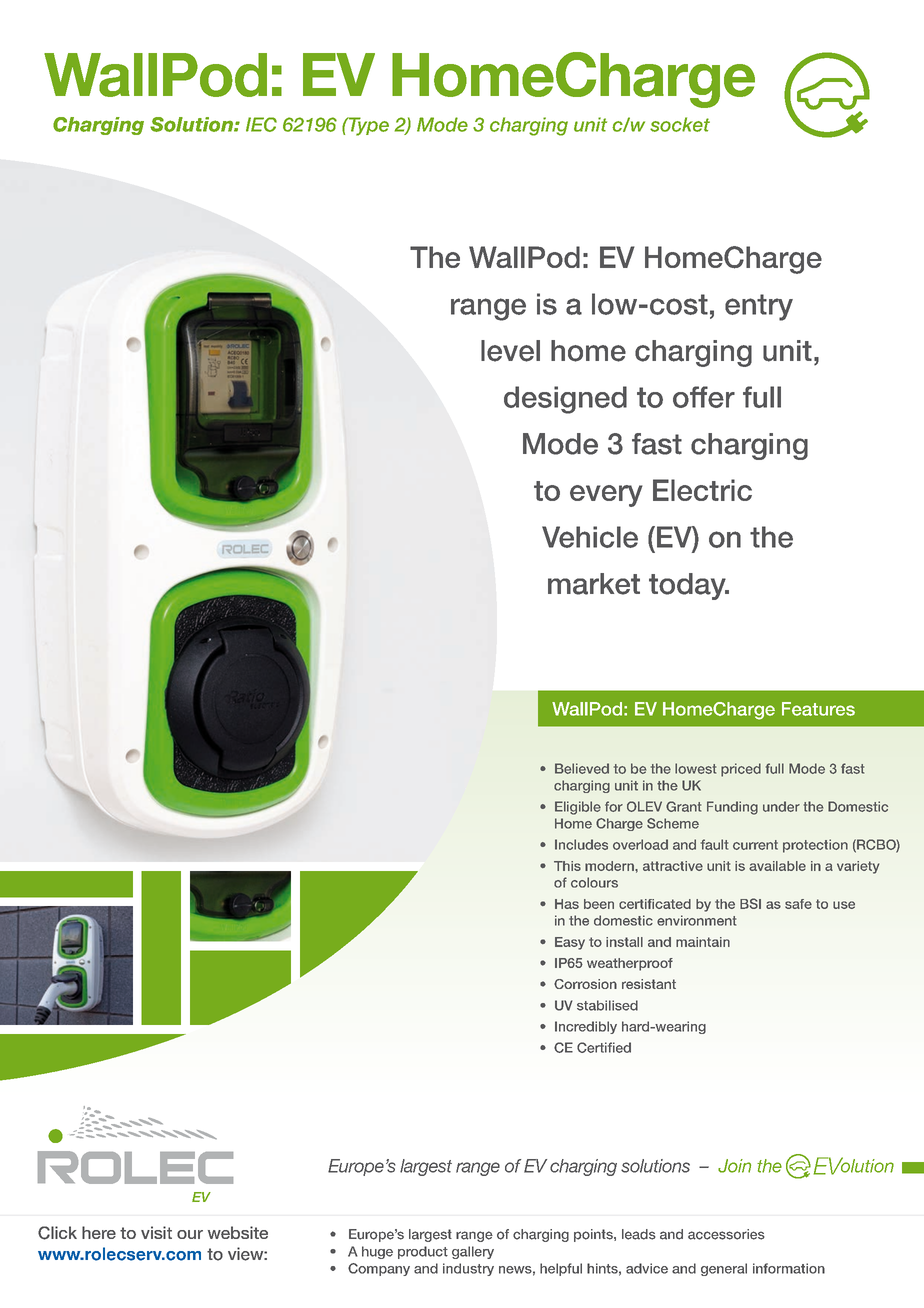 Image resolution: width=924 pixels, height=1308 pixels. Describe the element at coordinates (777, 866) in the image. I see `available` at that location.
